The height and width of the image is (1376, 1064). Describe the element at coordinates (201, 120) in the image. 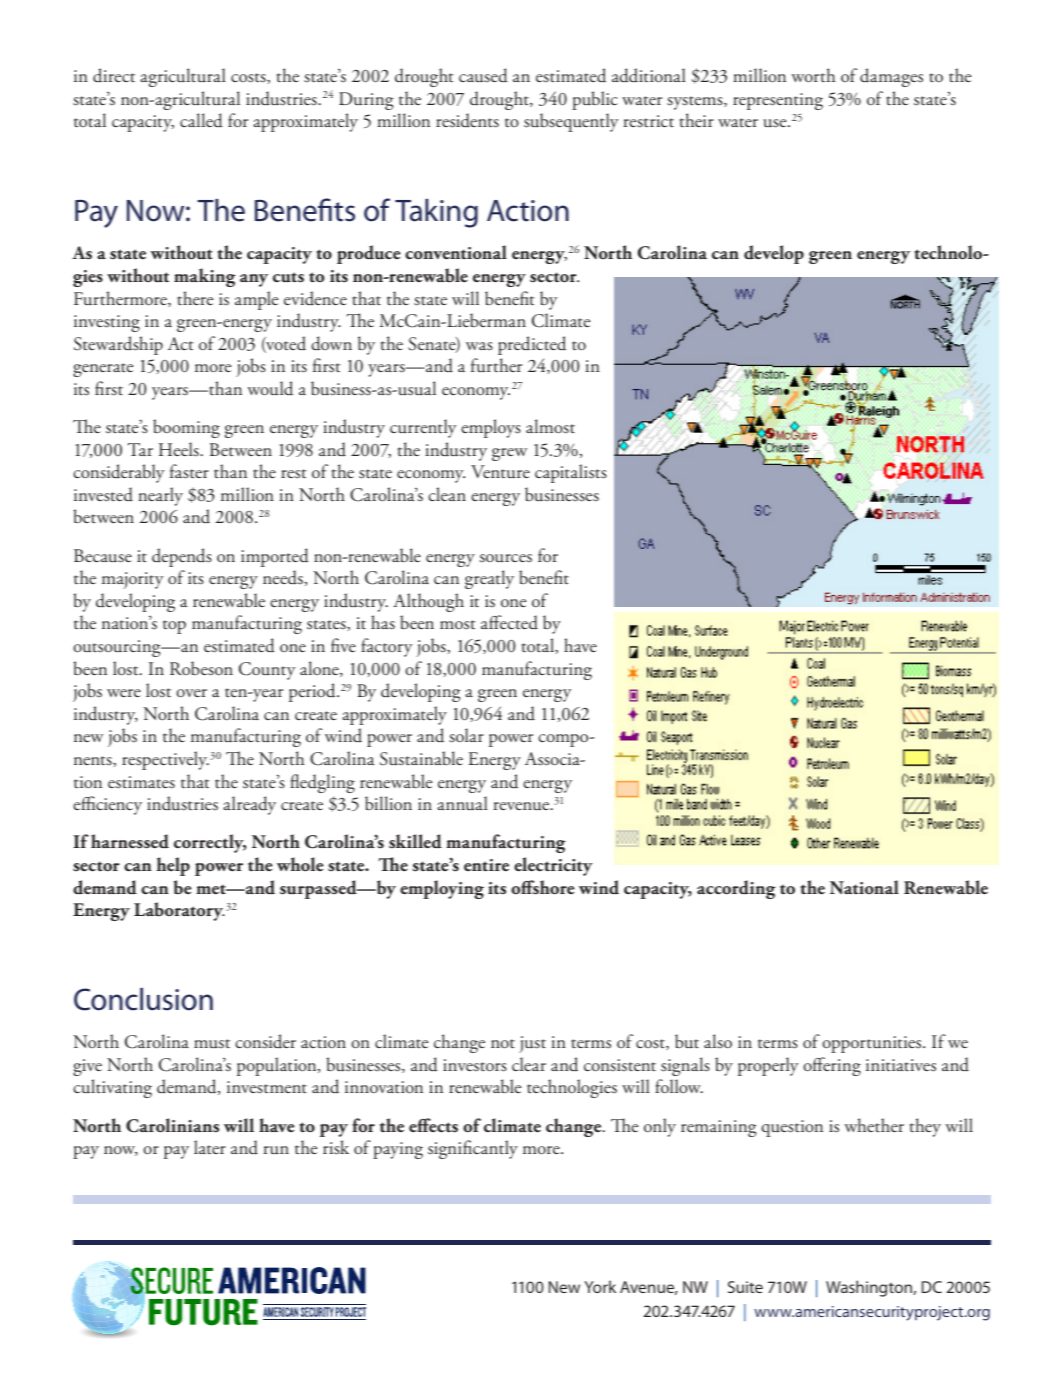

I see `called` at that location.
